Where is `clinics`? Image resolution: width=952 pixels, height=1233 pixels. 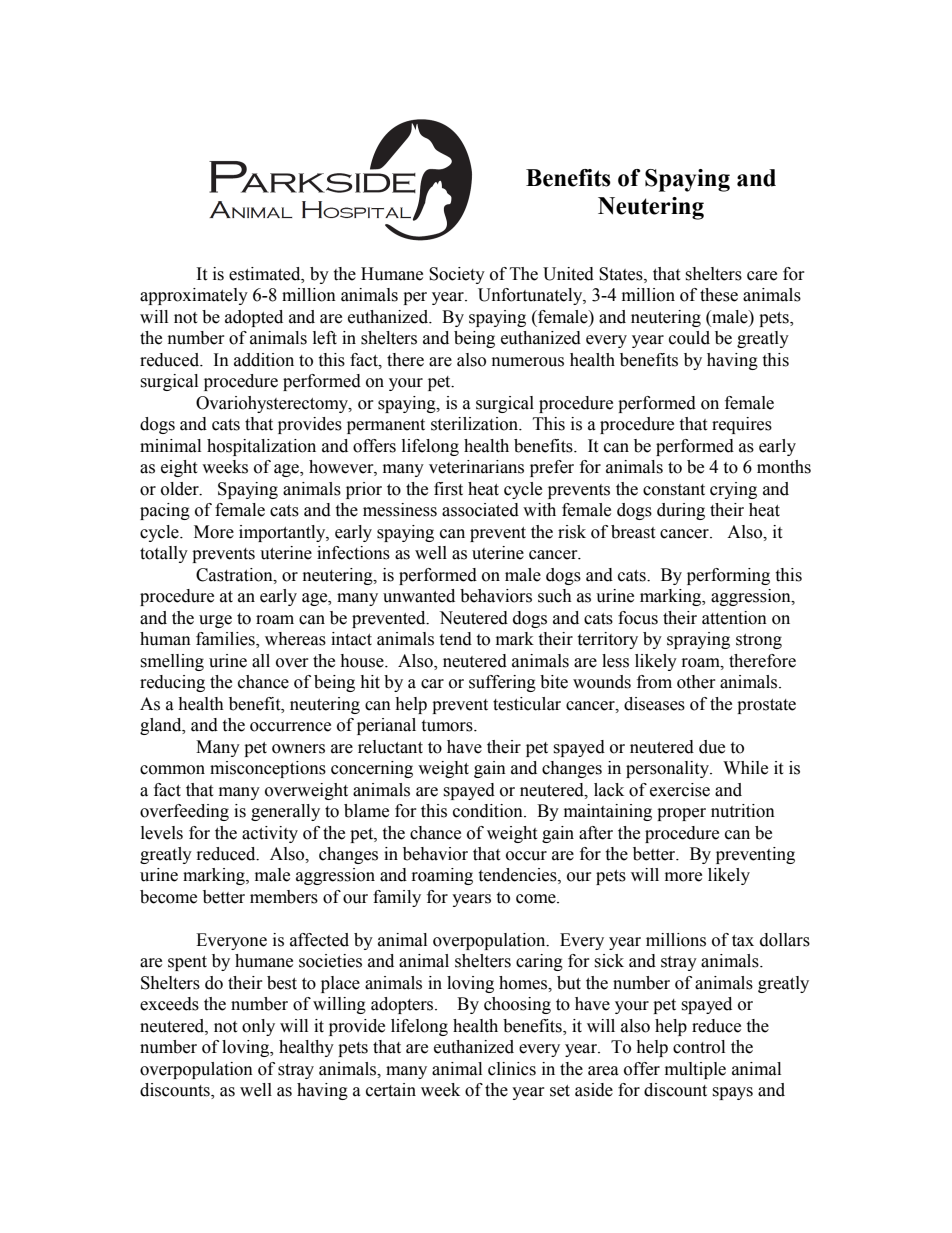 clinics is located at coordinates (512, 1069).
